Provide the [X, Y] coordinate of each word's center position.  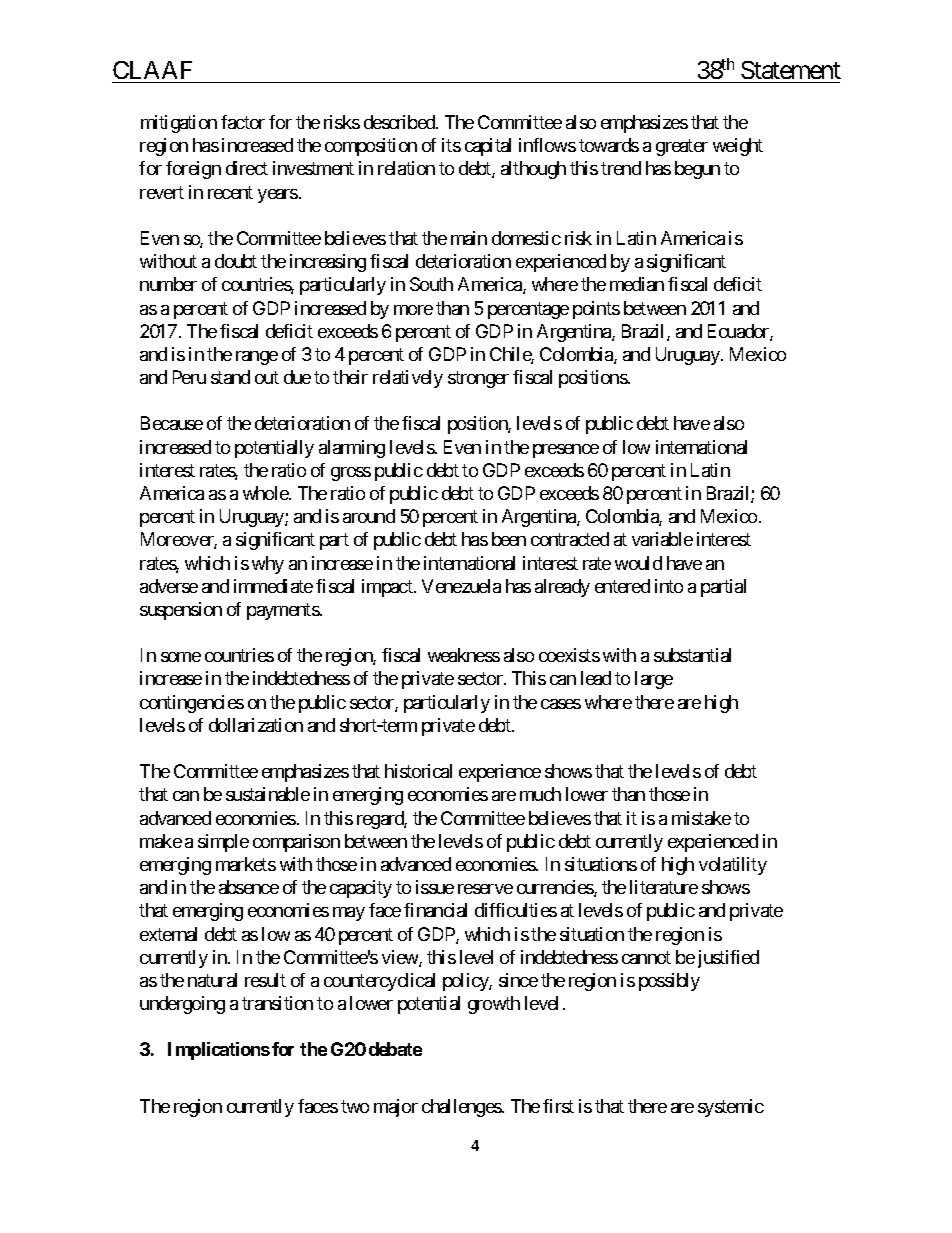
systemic [731, 1108]
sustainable [268, 794]
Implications [219, 1051]
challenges [462, 1108]
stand [230, 377]
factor [243, 122]
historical [418, 771]
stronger [478, 379]
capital [488, 147]
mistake [701, 818]
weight [738, 147]
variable [662, 539]
